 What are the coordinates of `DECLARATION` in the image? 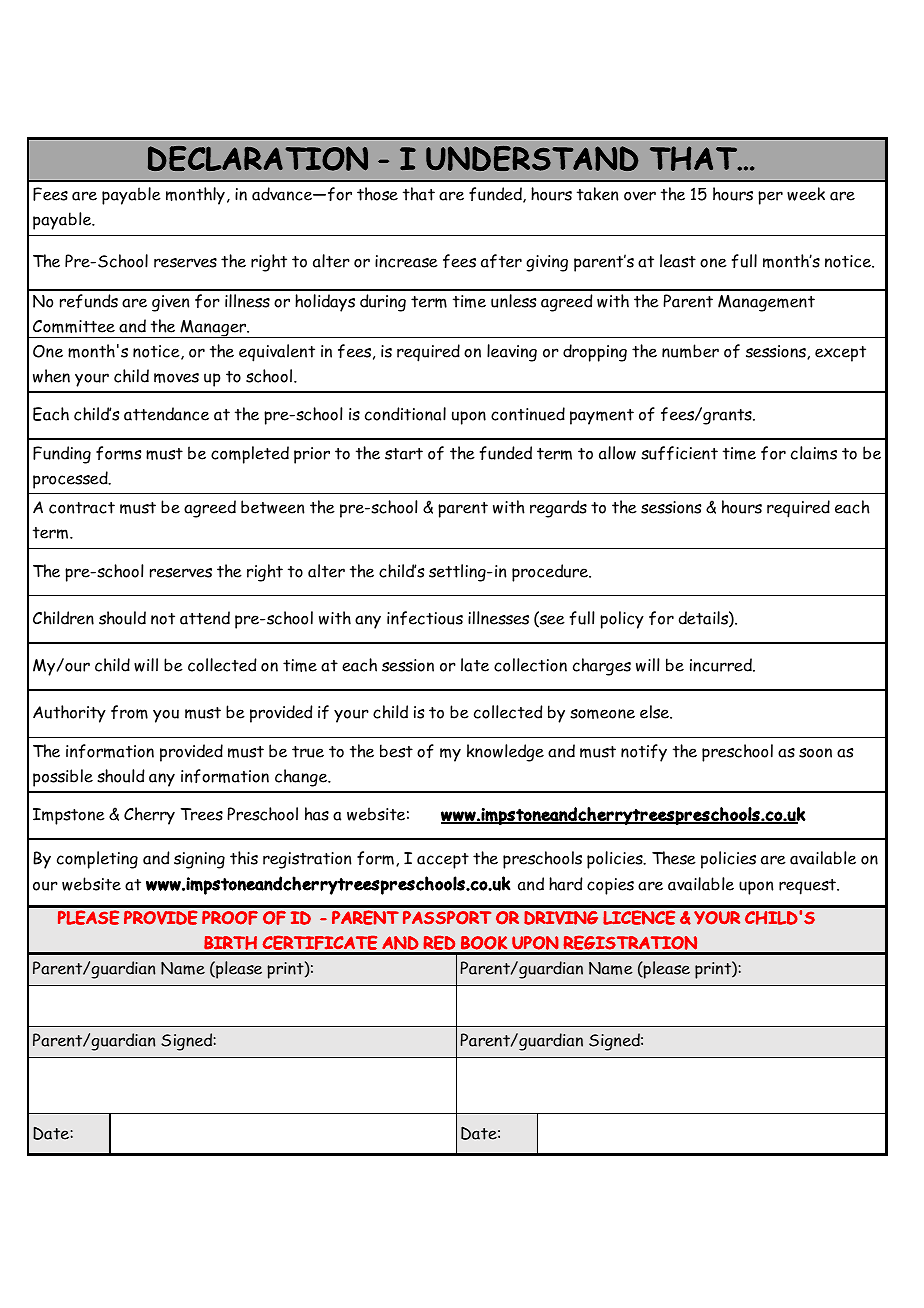 It's located at (258, 158).
